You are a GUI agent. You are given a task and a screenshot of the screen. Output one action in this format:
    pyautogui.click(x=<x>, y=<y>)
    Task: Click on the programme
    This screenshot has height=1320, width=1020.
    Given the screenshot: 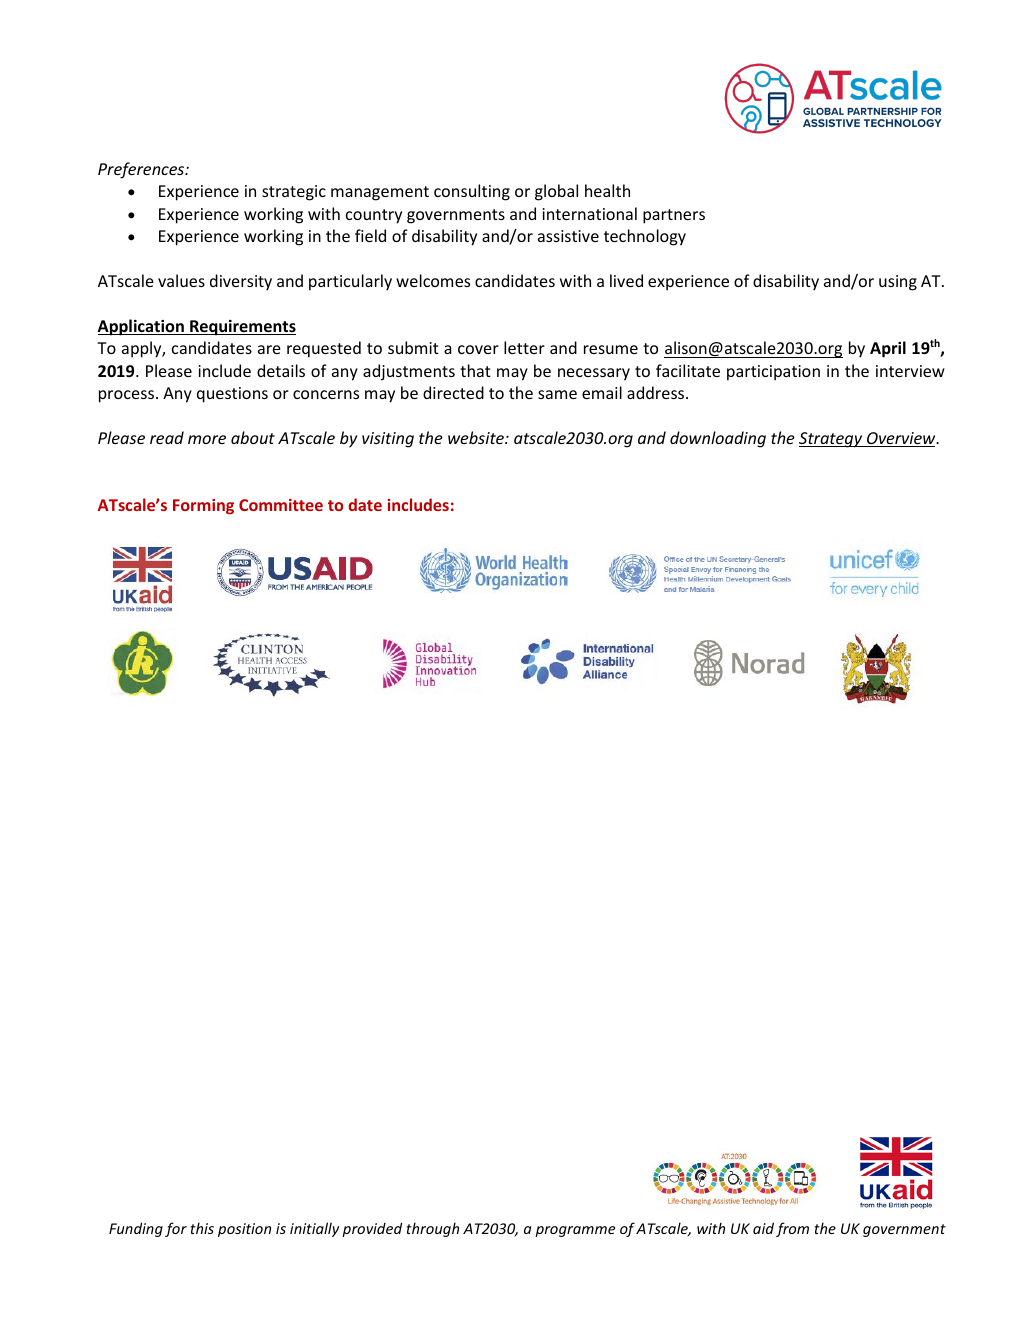 What is the action you would take?
    pyautogui.click(x=575, y=1231)
